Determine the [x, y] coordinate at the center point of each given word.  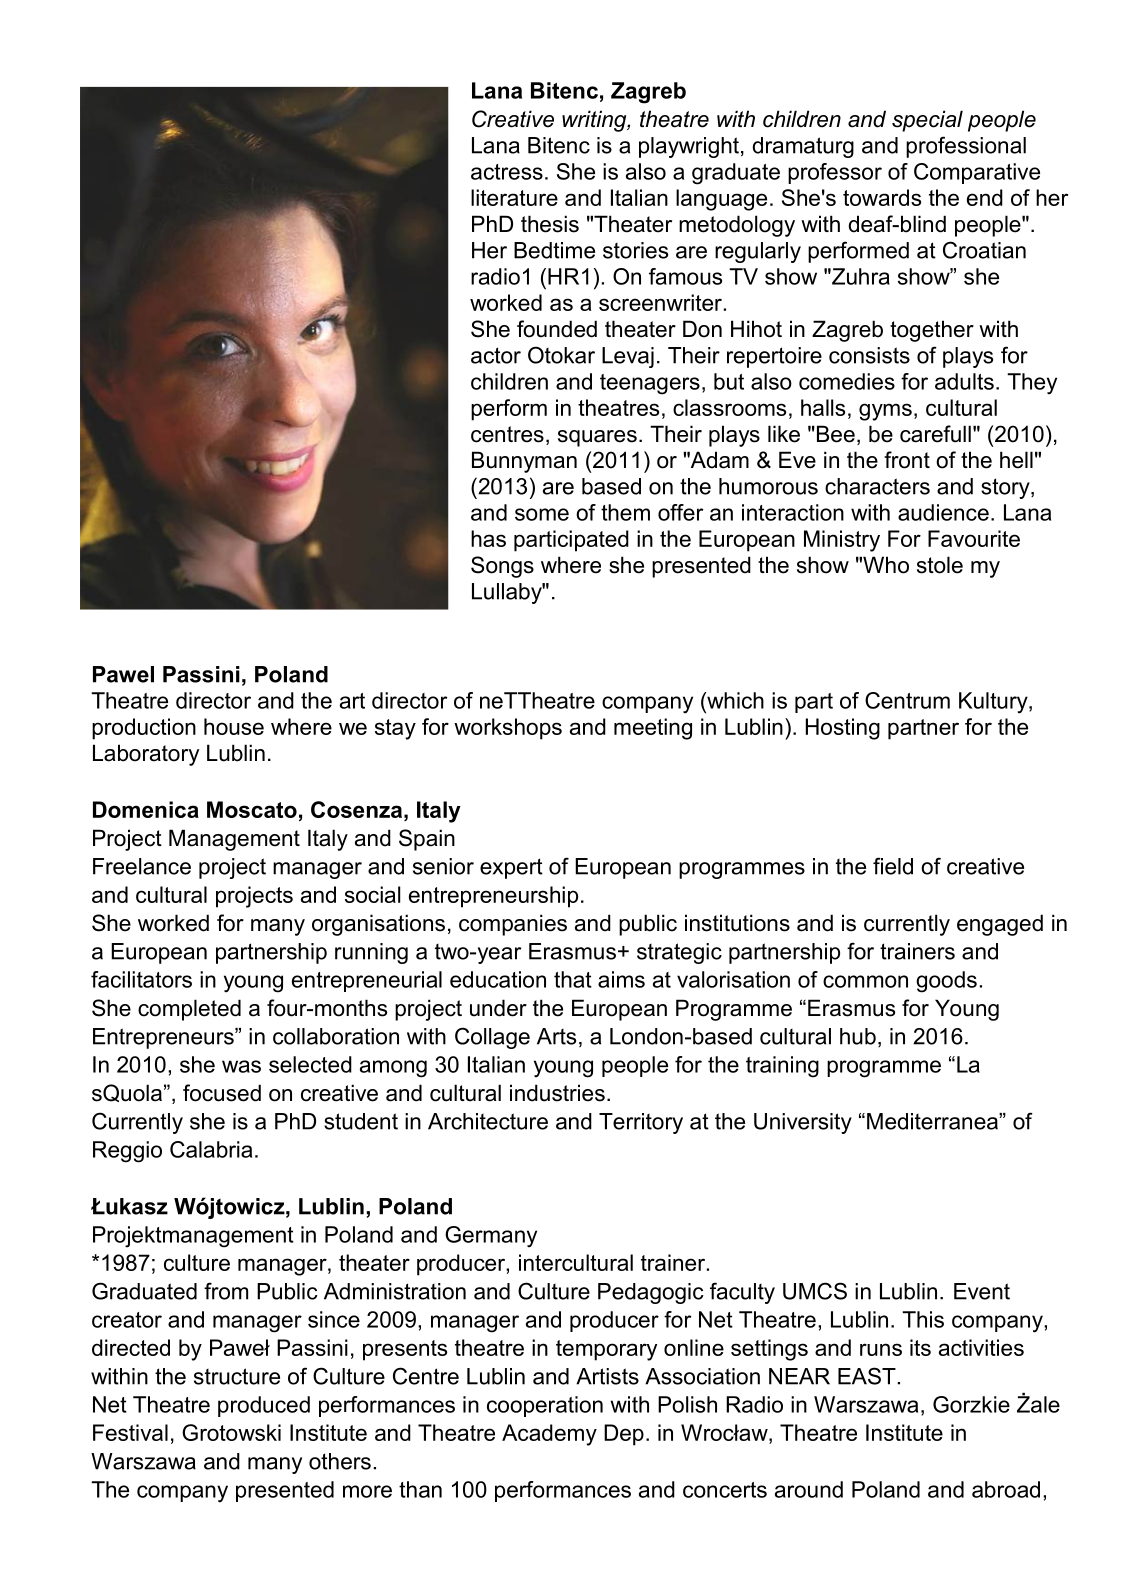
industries [557, 1093]
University [803, 1123]
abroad [1006, 1489]
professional [966, 147]
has [488, 538]
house [234, 726]
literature [514, 197]
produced [264, 1406]
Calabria [211, 1149]
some [542, 514]
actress [507, 172]
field [893, 866]
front [907, 460]
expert [511, 868]
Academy [549, 1435]
